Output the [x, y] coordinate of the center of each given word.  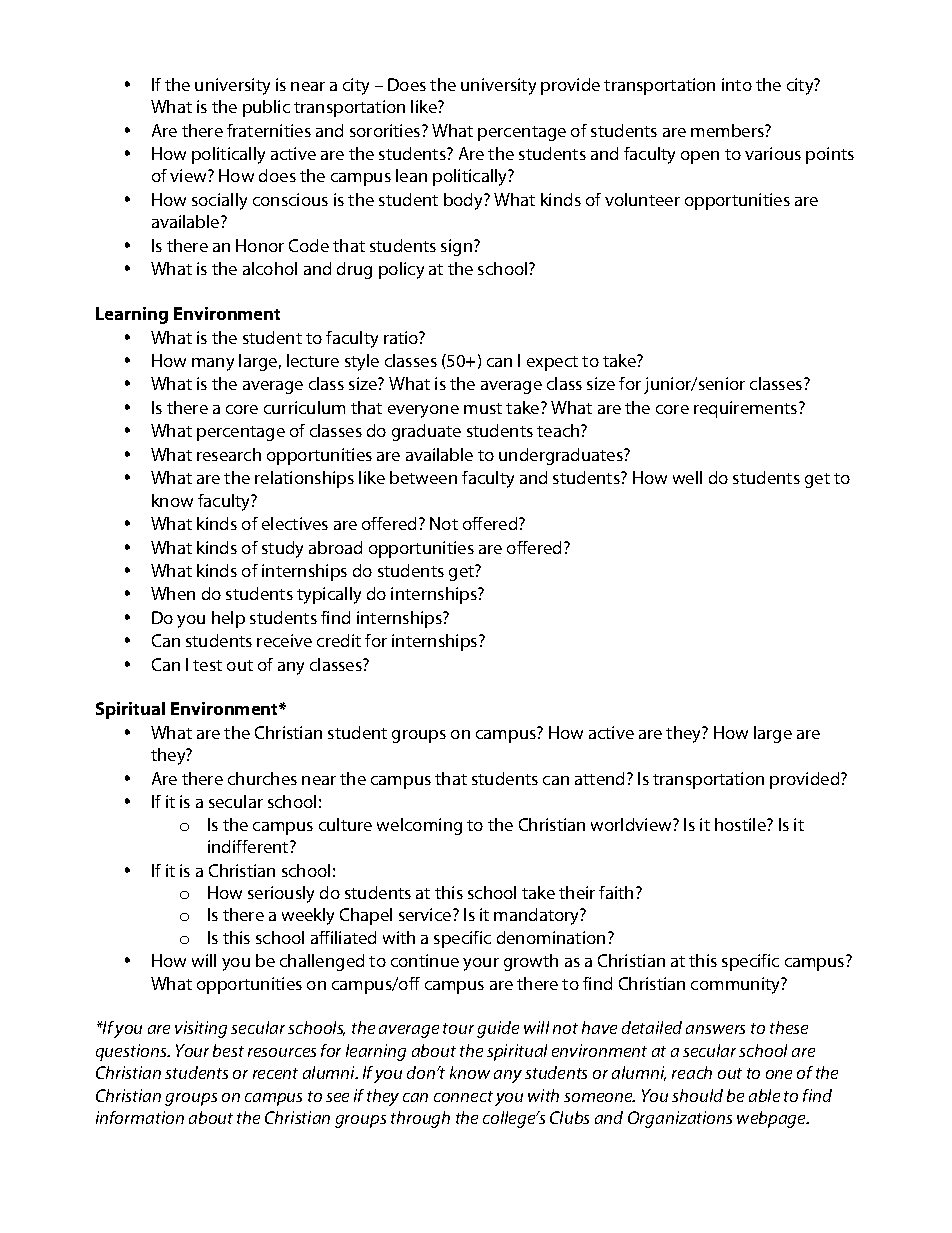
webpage [772, 1119]
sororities [386, 130]
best [228, 1050]
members [728, 130]
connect [463, 1096]
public [266, 108]
